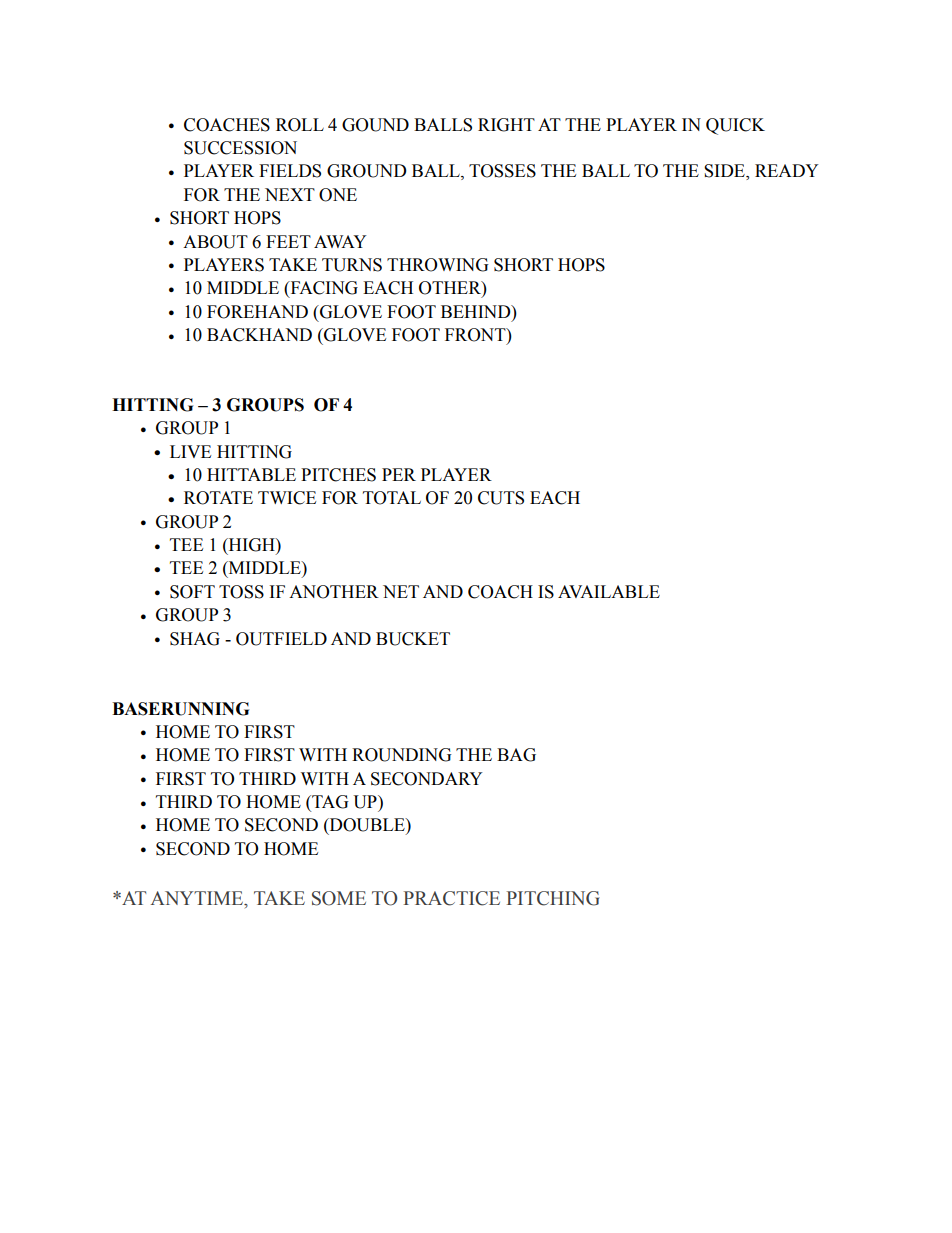 The height and width of the screenshot is (1233, 952). I want to click on RIGHT, so click(506, 125).
